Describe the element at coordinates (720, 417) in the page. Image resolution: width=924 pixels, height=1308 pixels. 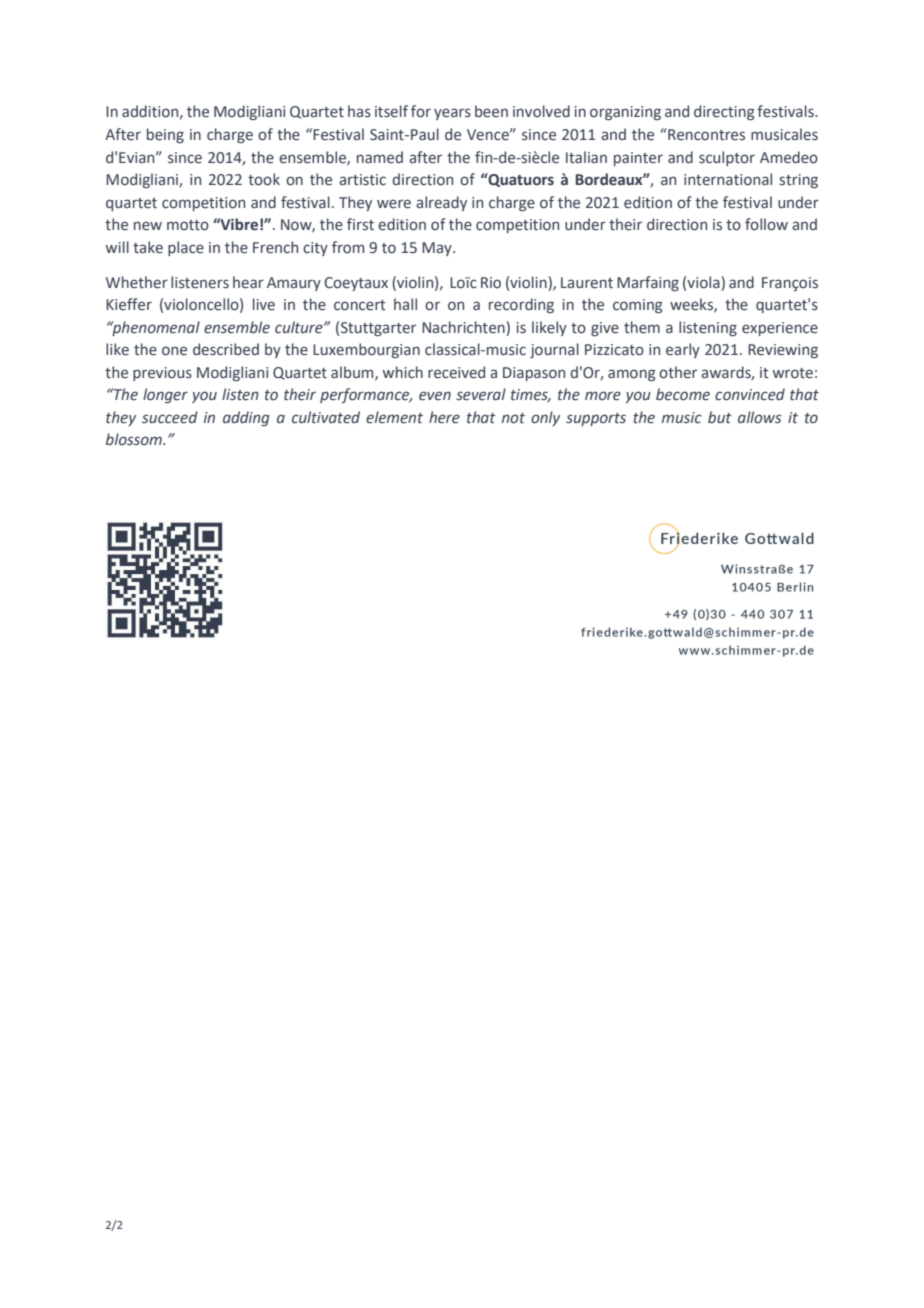
I see `but` at that location.
